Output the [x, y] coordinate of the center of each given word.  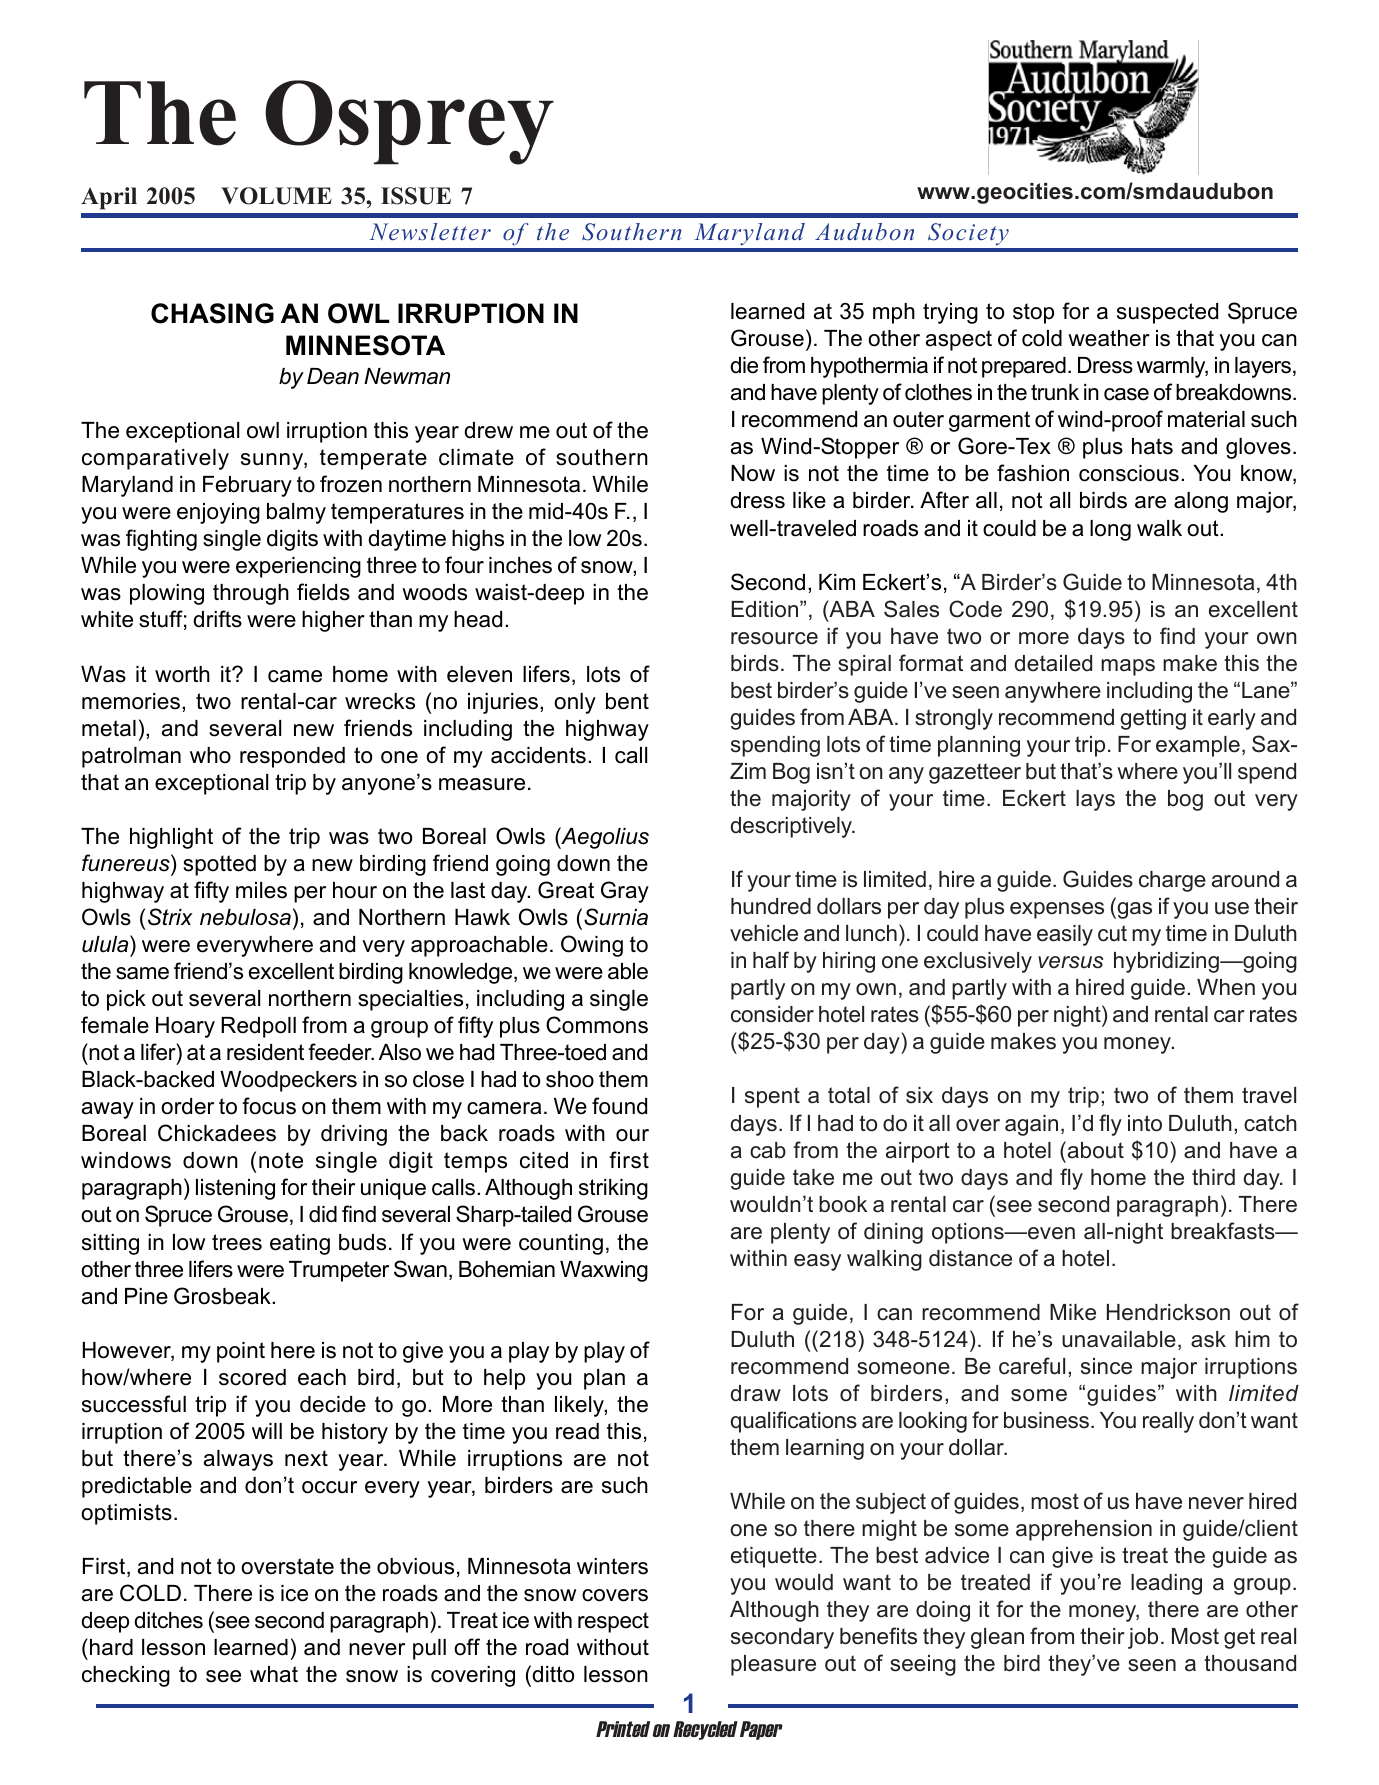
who [210, 755]
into [1145, 1123]
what [274, 1674]
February [247, 486]
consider [772, 1014]
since [1106, 1366]
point [241, 1352]
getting [1153, 719]
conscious [1129, 473]
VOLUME [276, 196]
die [744, 365]
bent [627, 701]
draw [756, 1393]
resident [265, 1052]
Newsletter [430, 232]
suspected [1167, 313]
